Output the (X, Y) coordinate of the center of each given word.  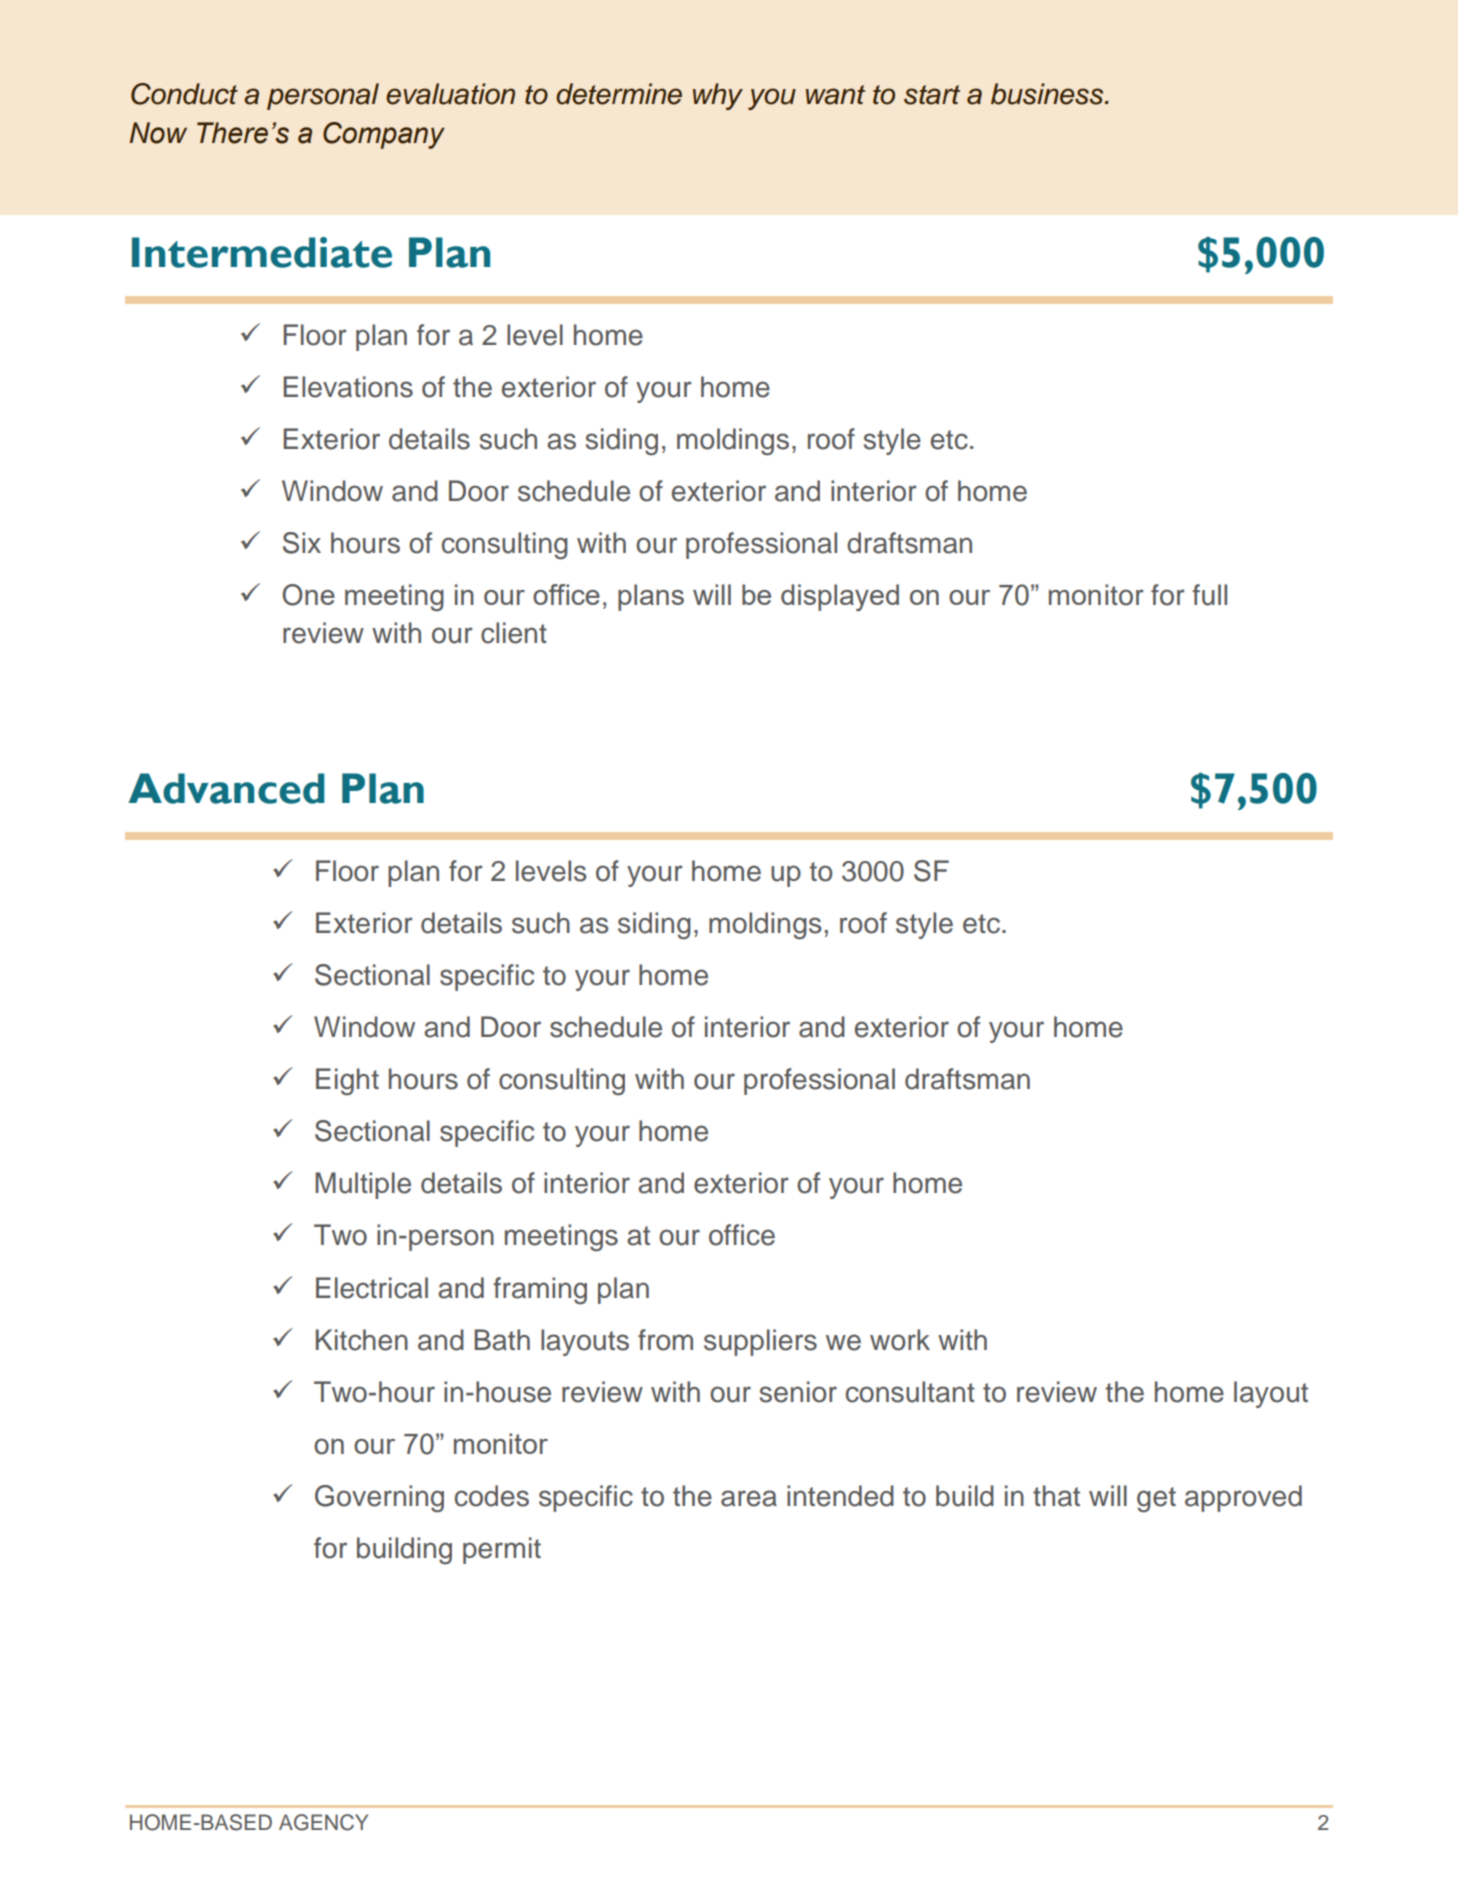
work (900, 1340)
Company (384, 135)
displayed (840, 597)
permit (502, 1550)
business (1048, 94)
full (1209, 595)
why (718, 96)
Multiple (363, 1185)
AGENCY (323, 1822)
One (308, 595)
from (665, 1340)
